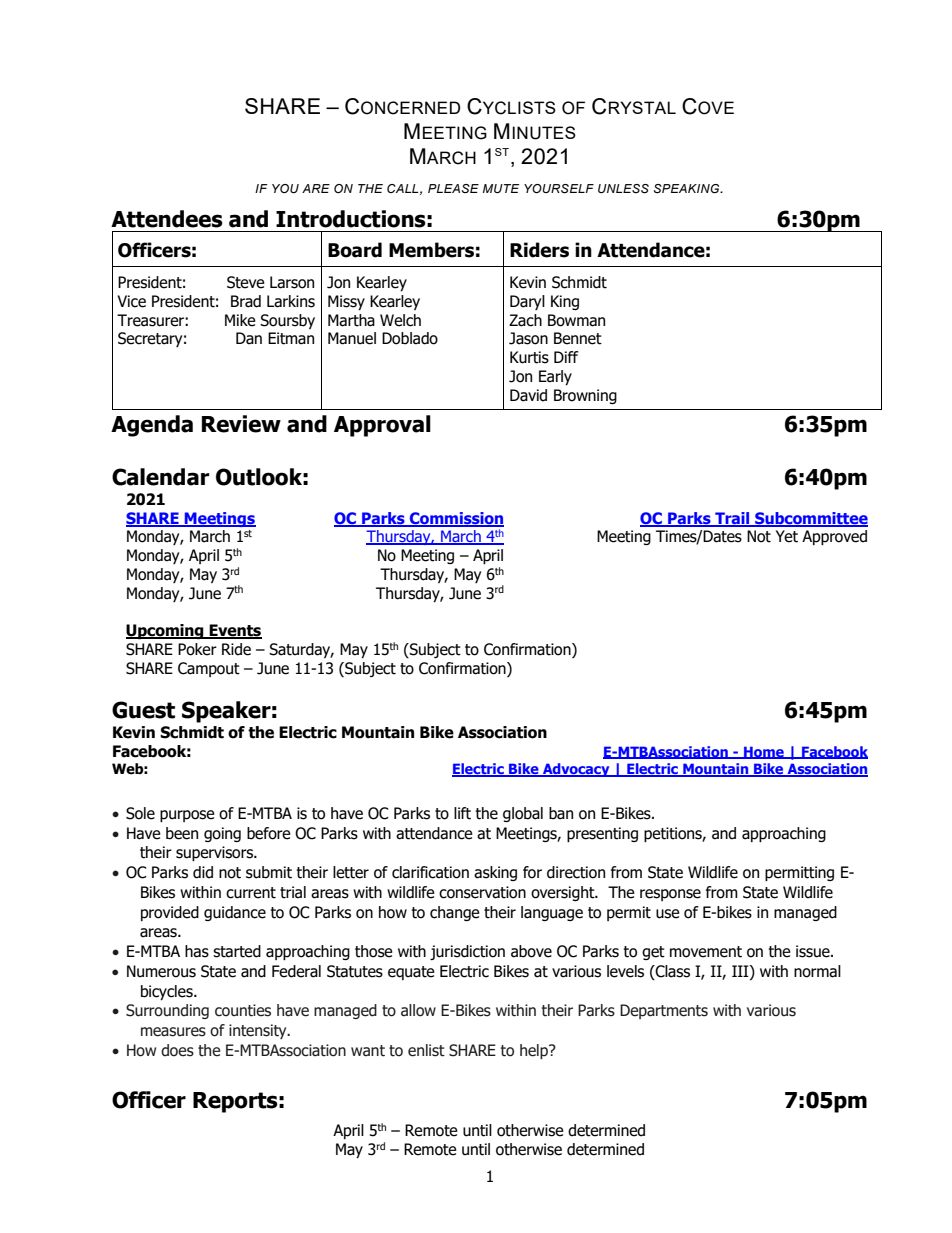 This image has height=1233, width=952. Describe the element at coordinates (528, 395) in the image. I see `David` at that location.
